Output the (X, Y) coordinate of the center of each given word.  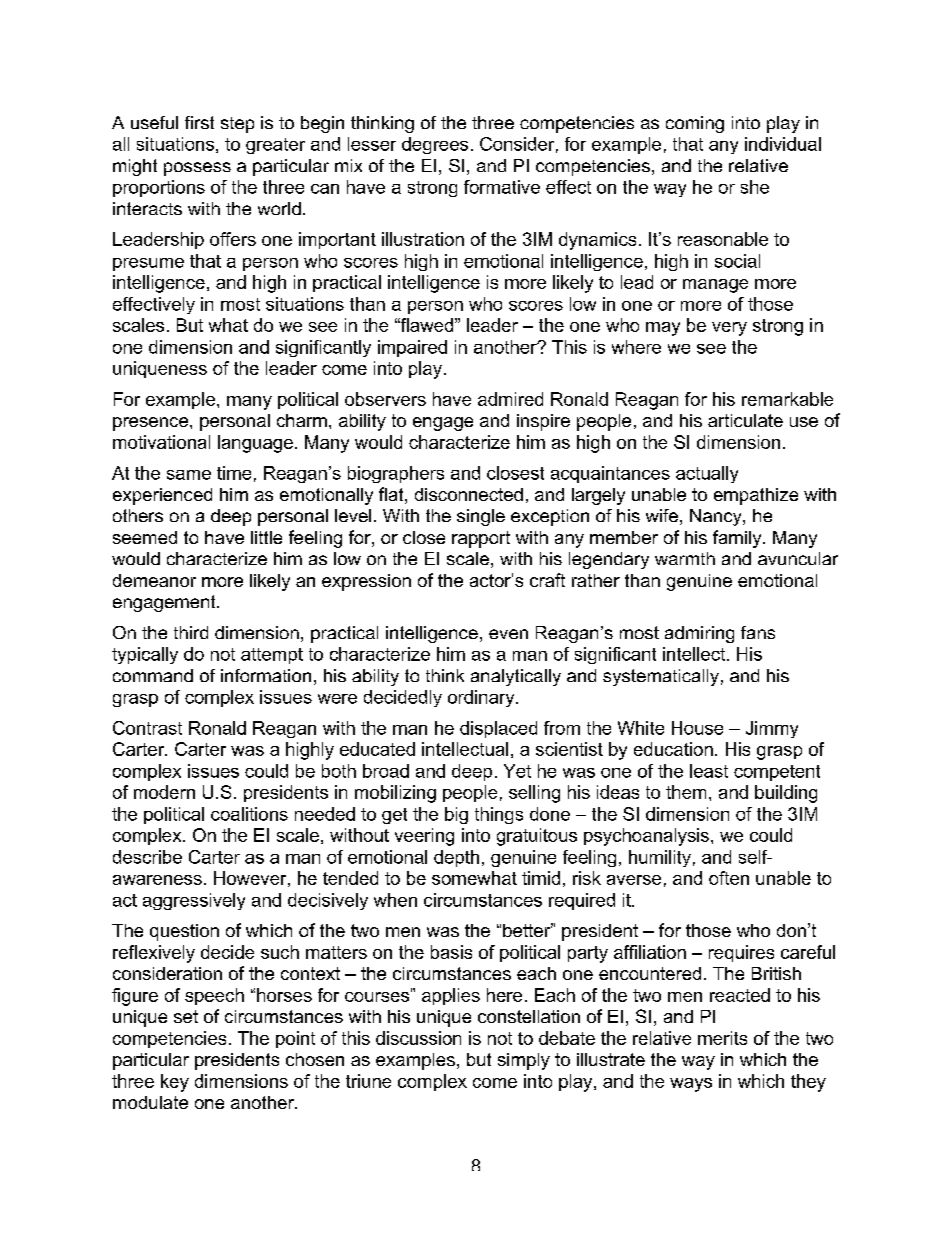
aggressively (194, 901)
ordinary (482, 698)
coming (695, 124)
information (266, 675)
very (729, 329)
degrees (435, 145)
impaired (412, 348)
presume (148, 264)
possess (197, 169)
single (481, 517)
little (266, 537)
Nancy (717, 517)
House (697, 728)
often (729, 878)
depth (456, 858)
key (175, 1083)
